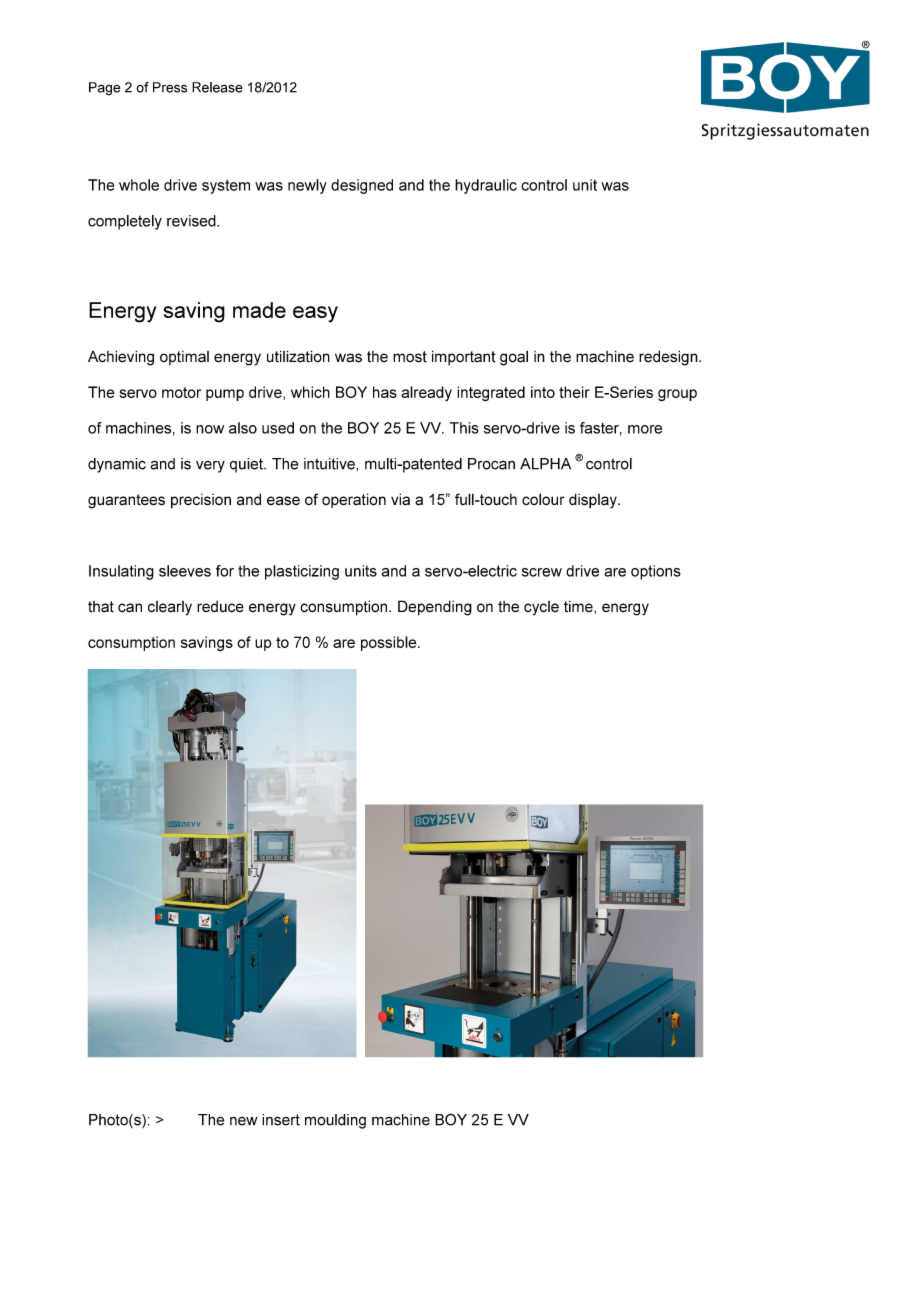 This screenshot has height=1308, width=924. Describe the element at coordinates (170, 87) in the screenshot. I see `Press` at that location.
